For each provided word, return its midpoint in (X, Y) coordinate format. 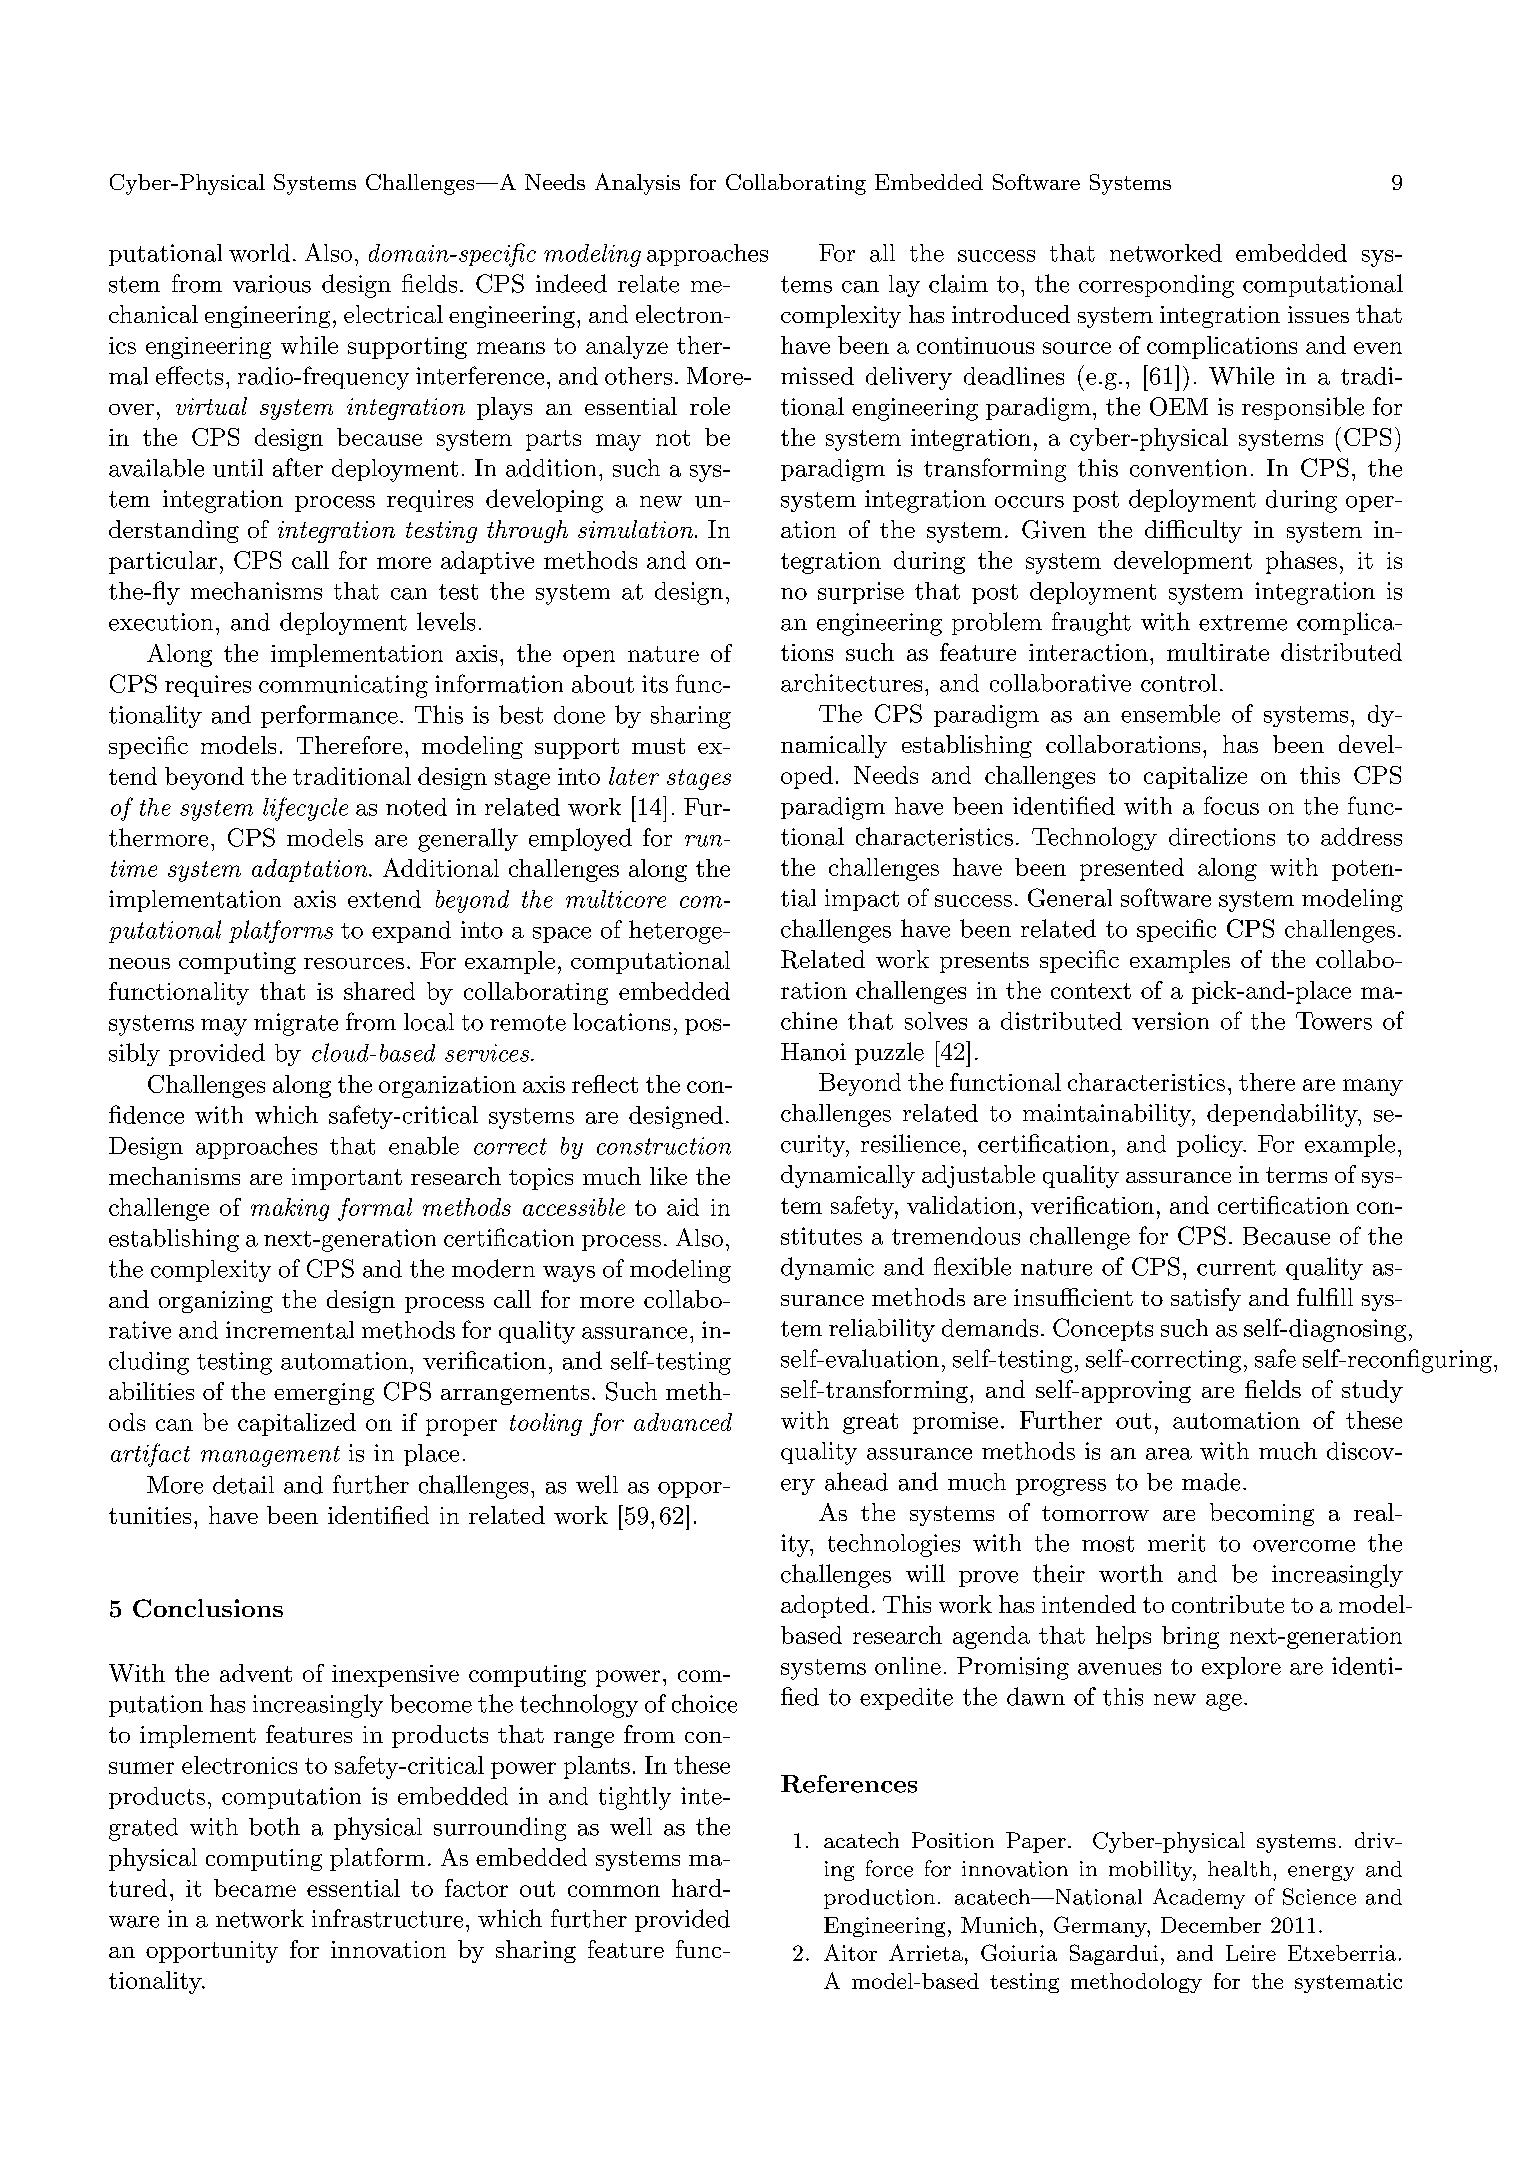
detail (243, 1484)
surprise (861, 593)
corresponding (1156, 286)
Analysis (637, 184)
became (255, 1888)
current (1236, 1268)
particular (163, 562)
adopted (825, 1606)
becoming (1262, 1514)
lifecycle (305, 809)
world (259, 253)
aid (683, 1207)
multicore (616, 899)
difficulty (1193, 531)
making (290, 1209)
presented (1132, 869)
